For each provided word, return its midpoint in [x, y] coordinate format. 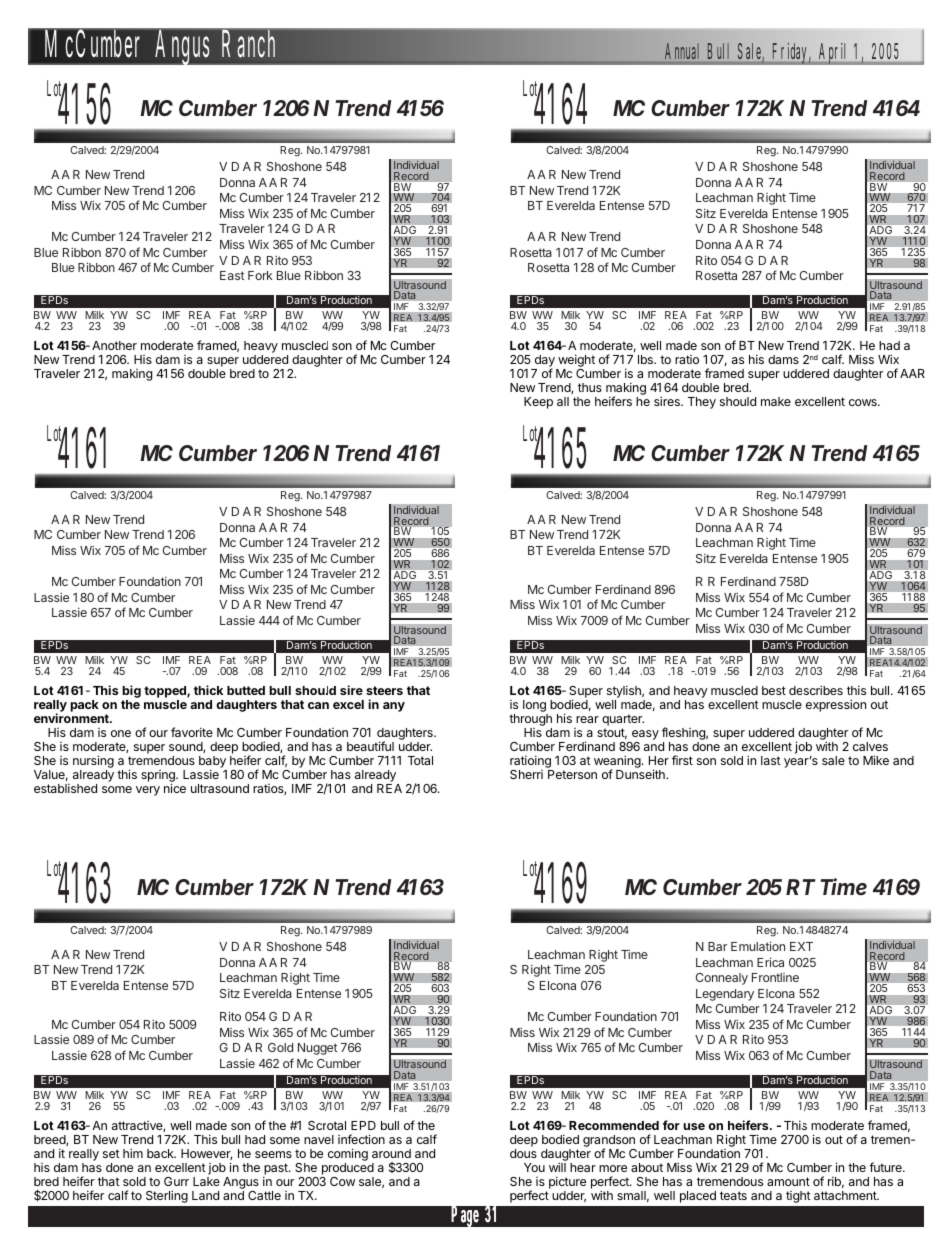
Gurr [176, 1181]
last [771, 760]
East [232, 275]
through [530, 721]
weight [576, 360]
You [534, 1167]
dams [783, 359]
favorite [192, 732]
